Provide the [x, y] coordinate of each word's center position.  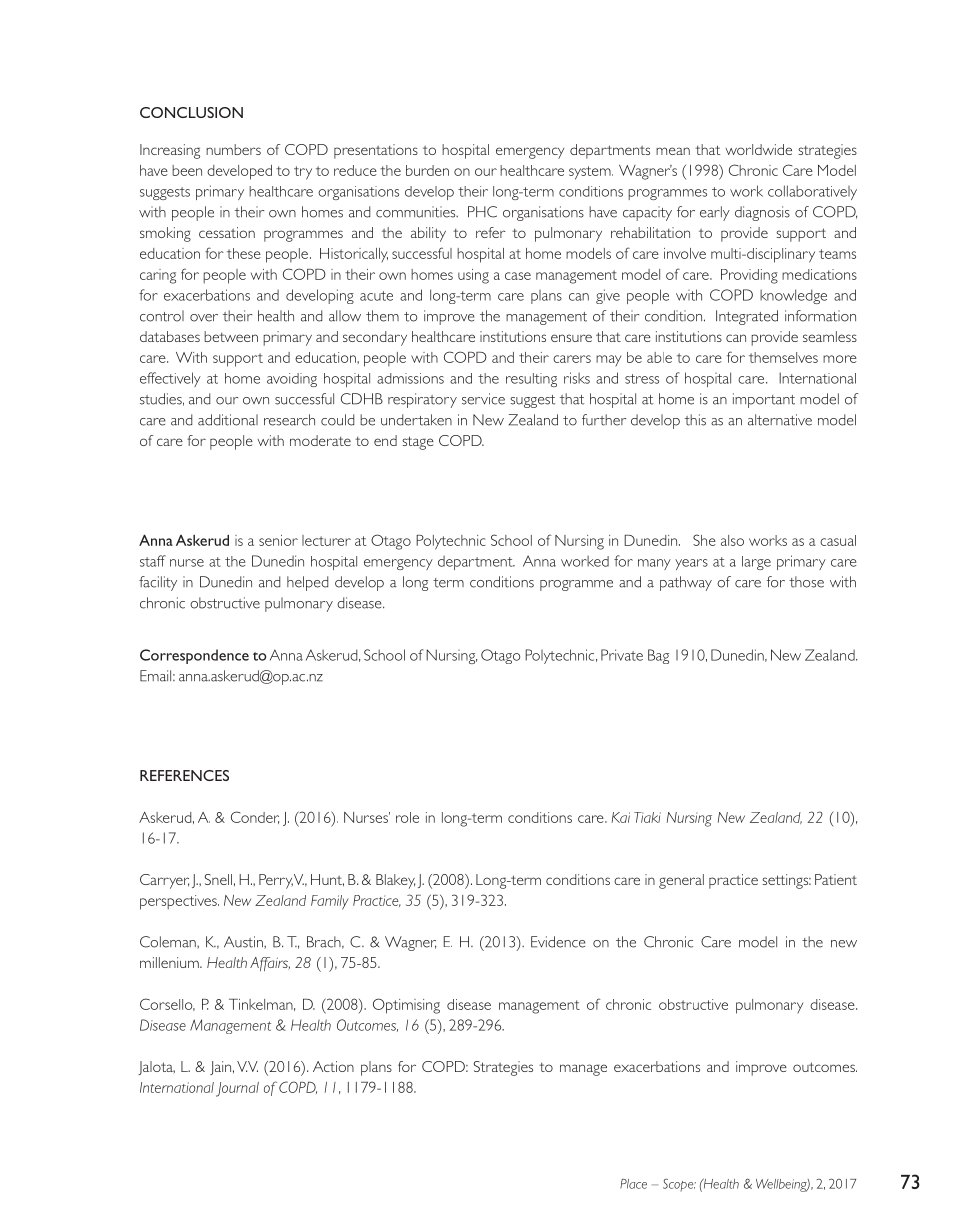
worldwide [759, 149]
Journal [237, 1089]
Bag [658, 656]
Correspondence [194, 656]
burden [427, 170]
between [231, 336]
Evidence [558, 942]
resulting [531, 380]
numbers [233, 149]
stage [418, 443]
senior [278, 540]
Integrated [747, 317]
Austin [244, 942]
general [681, 881]
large [756, 563]
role [407, 817]
